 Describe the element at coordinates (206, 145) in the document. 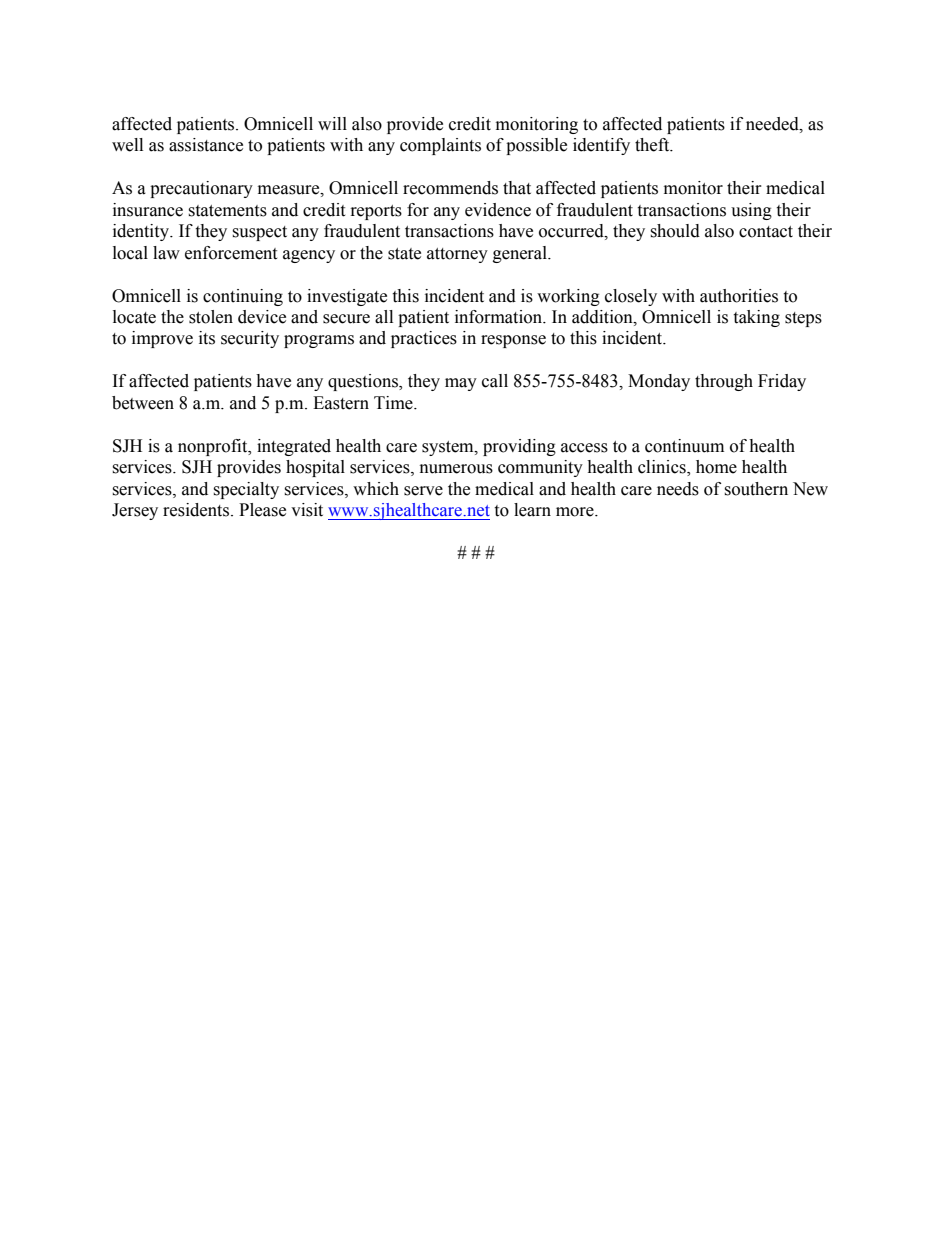

I see `assistance` at that location.
